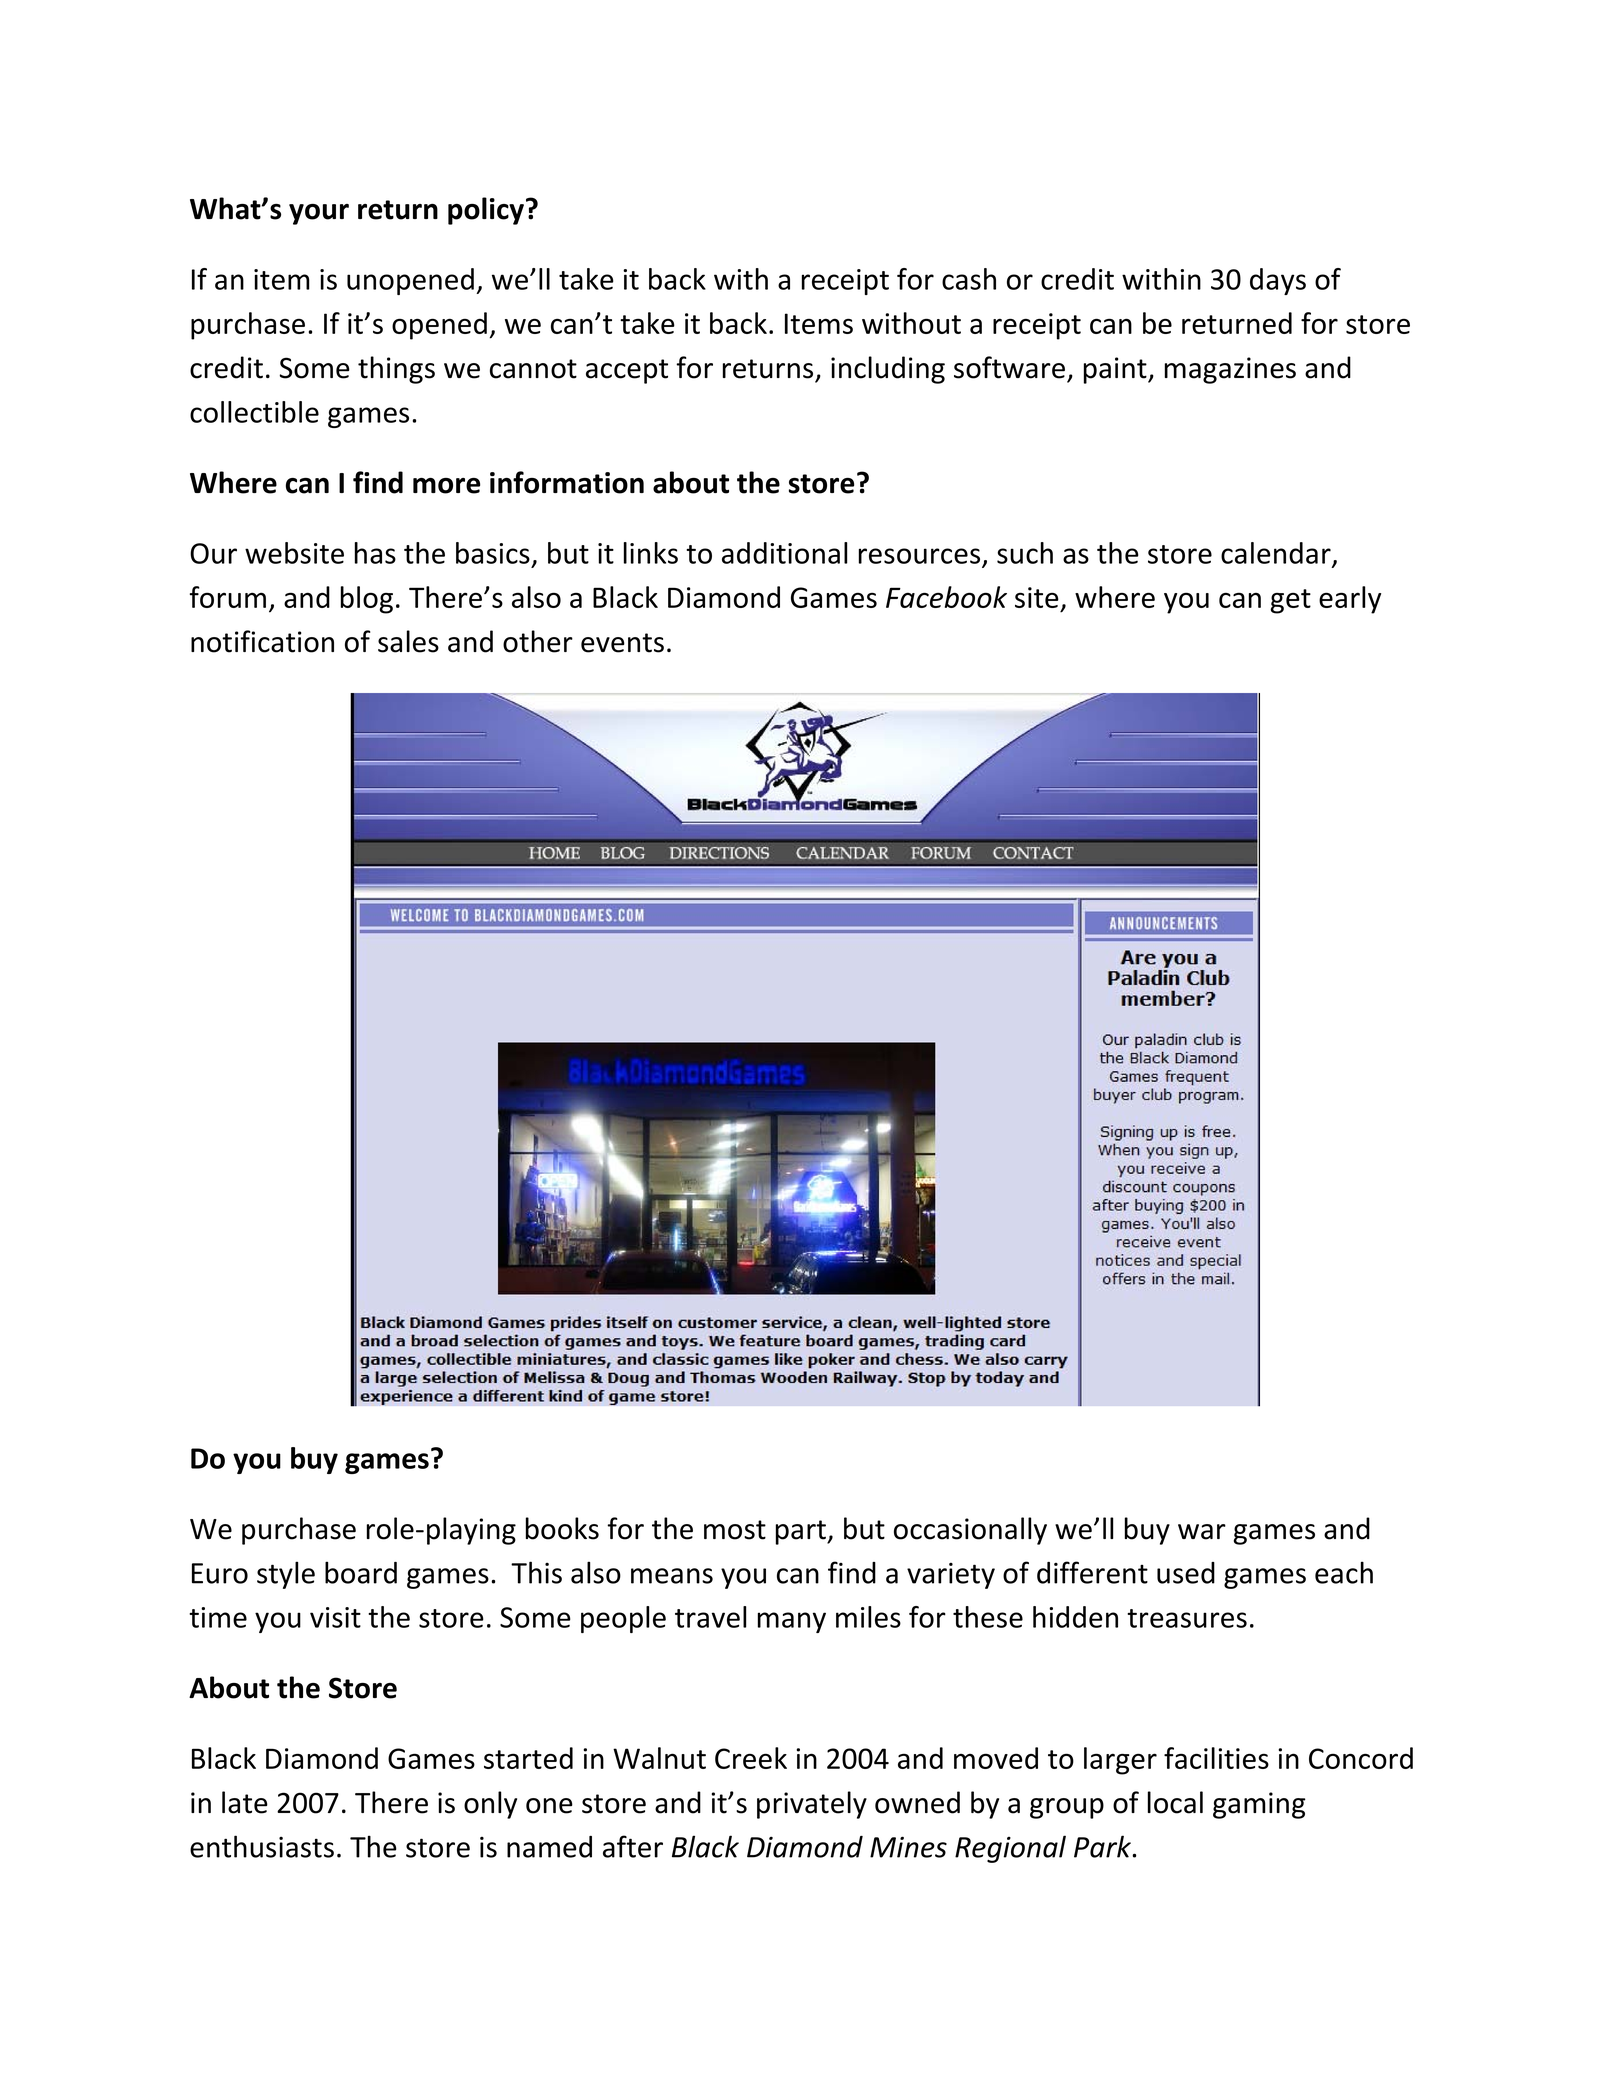  Describe the element at coordinates (319, 214) in the screenshot. I see `your` at that location.
